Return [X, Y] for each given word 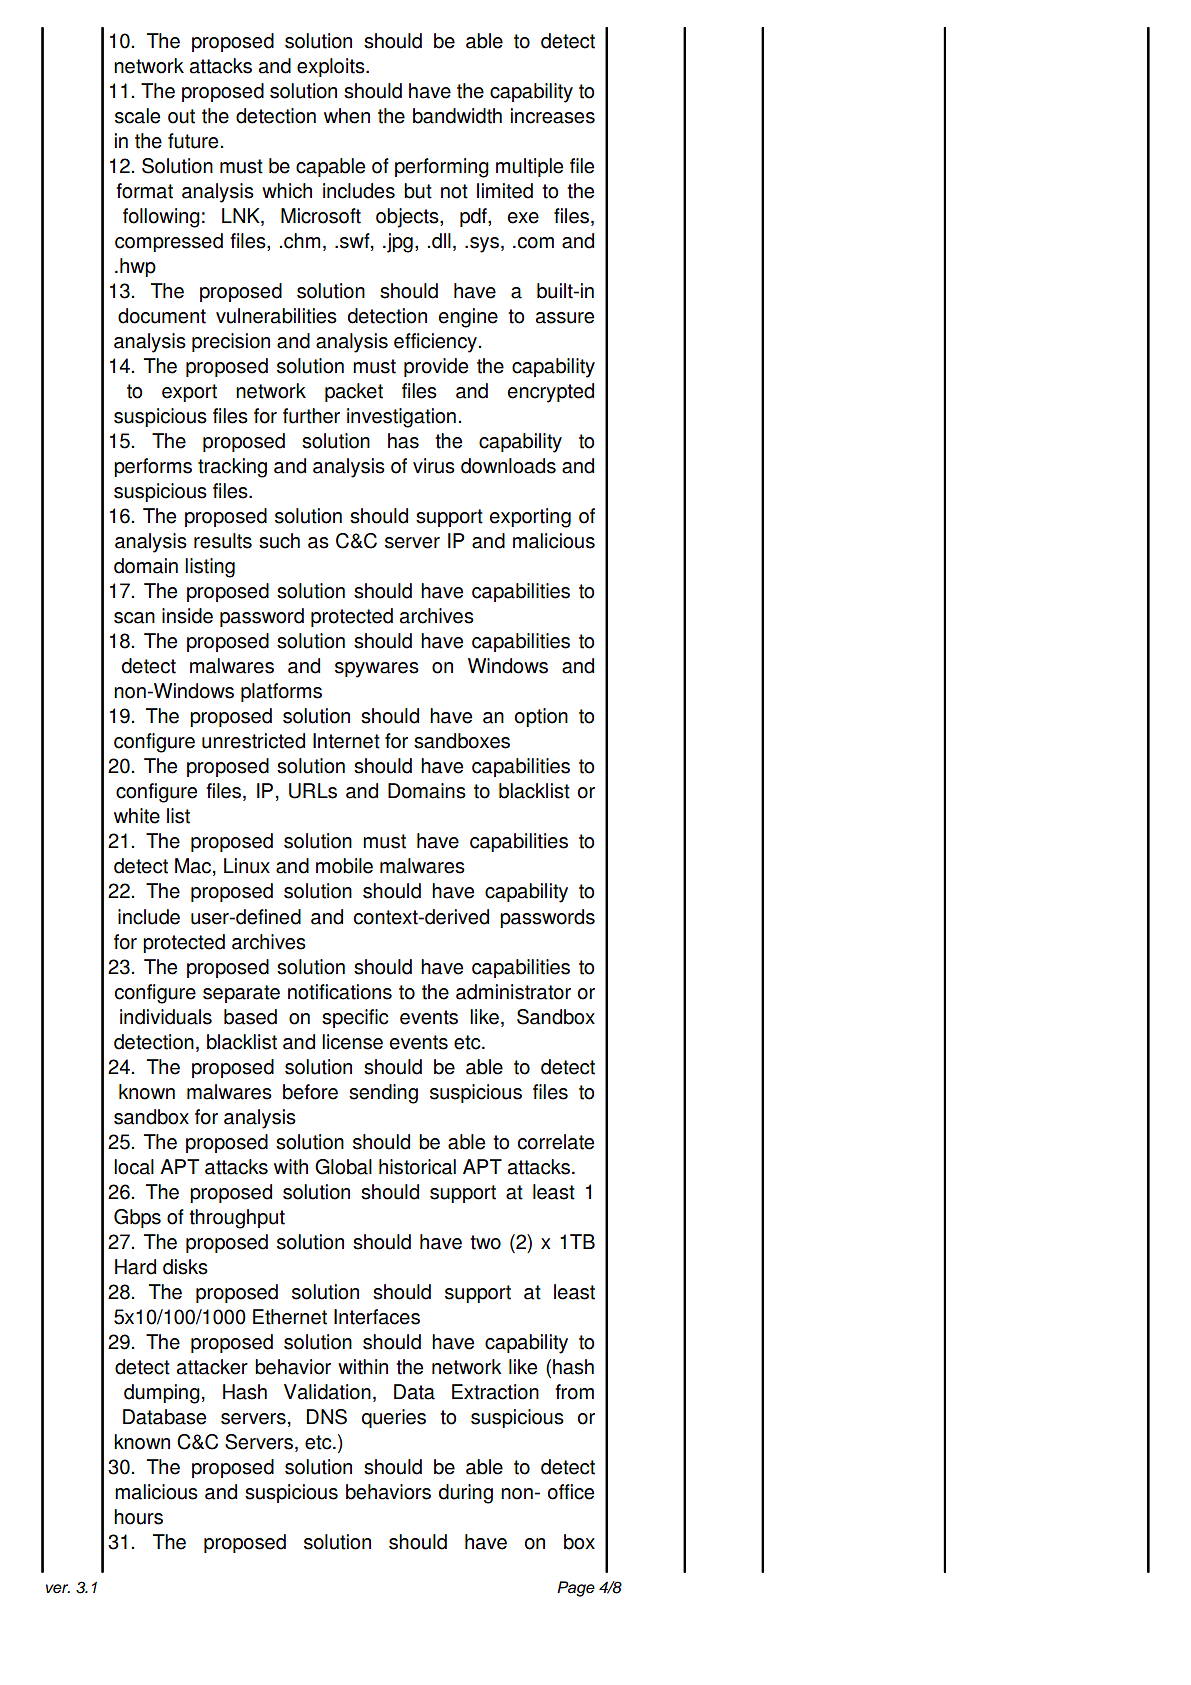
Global [343, 1167]
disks [185, 1267]
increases [553, 116]
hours [138, 1517]
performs [153, 467]
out [181, 116]
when [347, 116]
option [541, 717]
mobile [344, 866]
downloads [508, 466]
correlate [556, 1142]
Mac [194, 867]
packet [354, 392]
